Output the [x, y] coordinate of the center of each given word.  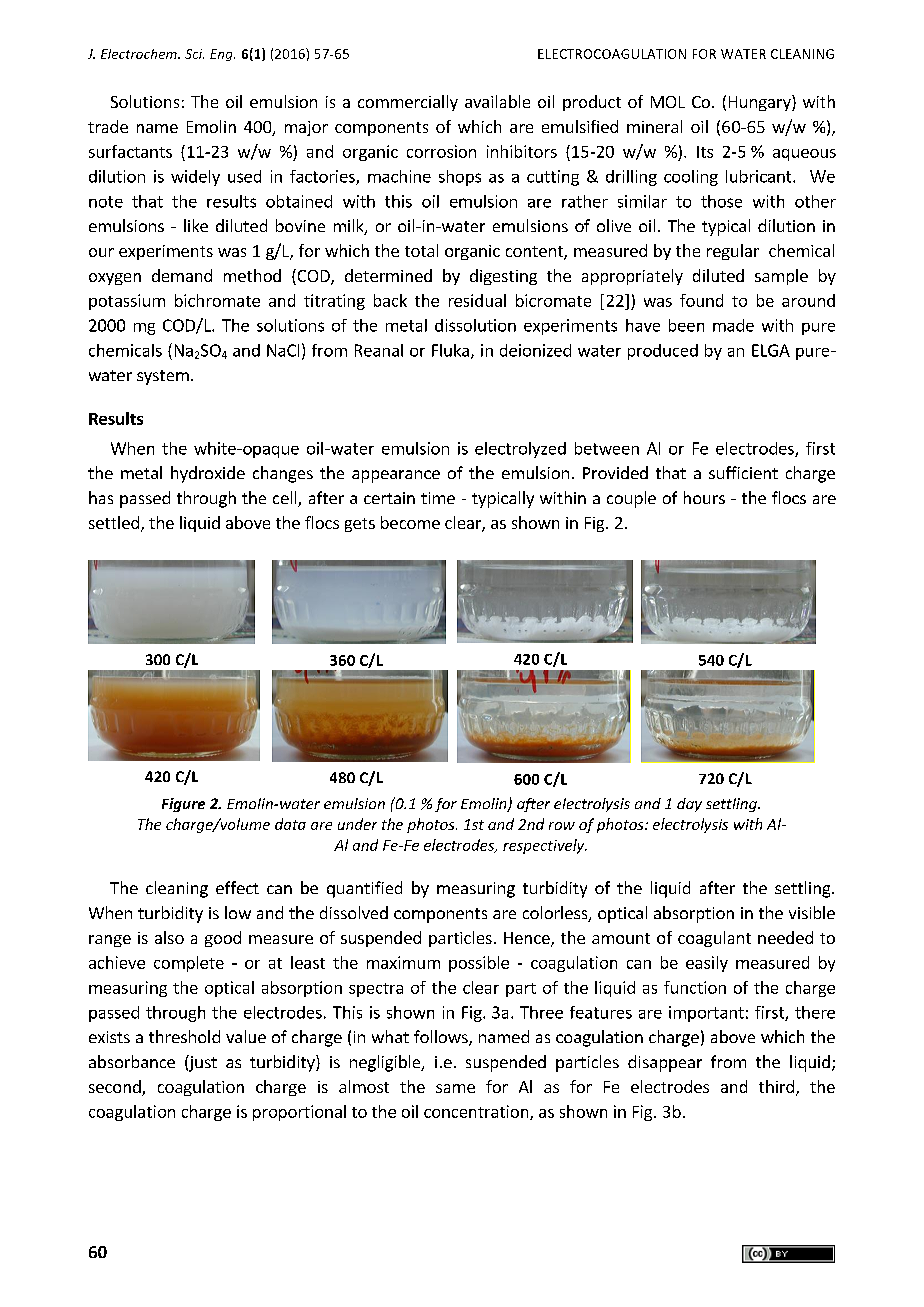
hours [704, 497]
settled [114, 522]
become [410, 522]
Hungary [761, 103]
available [497, 101]
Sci [194, 54]
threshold [184, 1036]
